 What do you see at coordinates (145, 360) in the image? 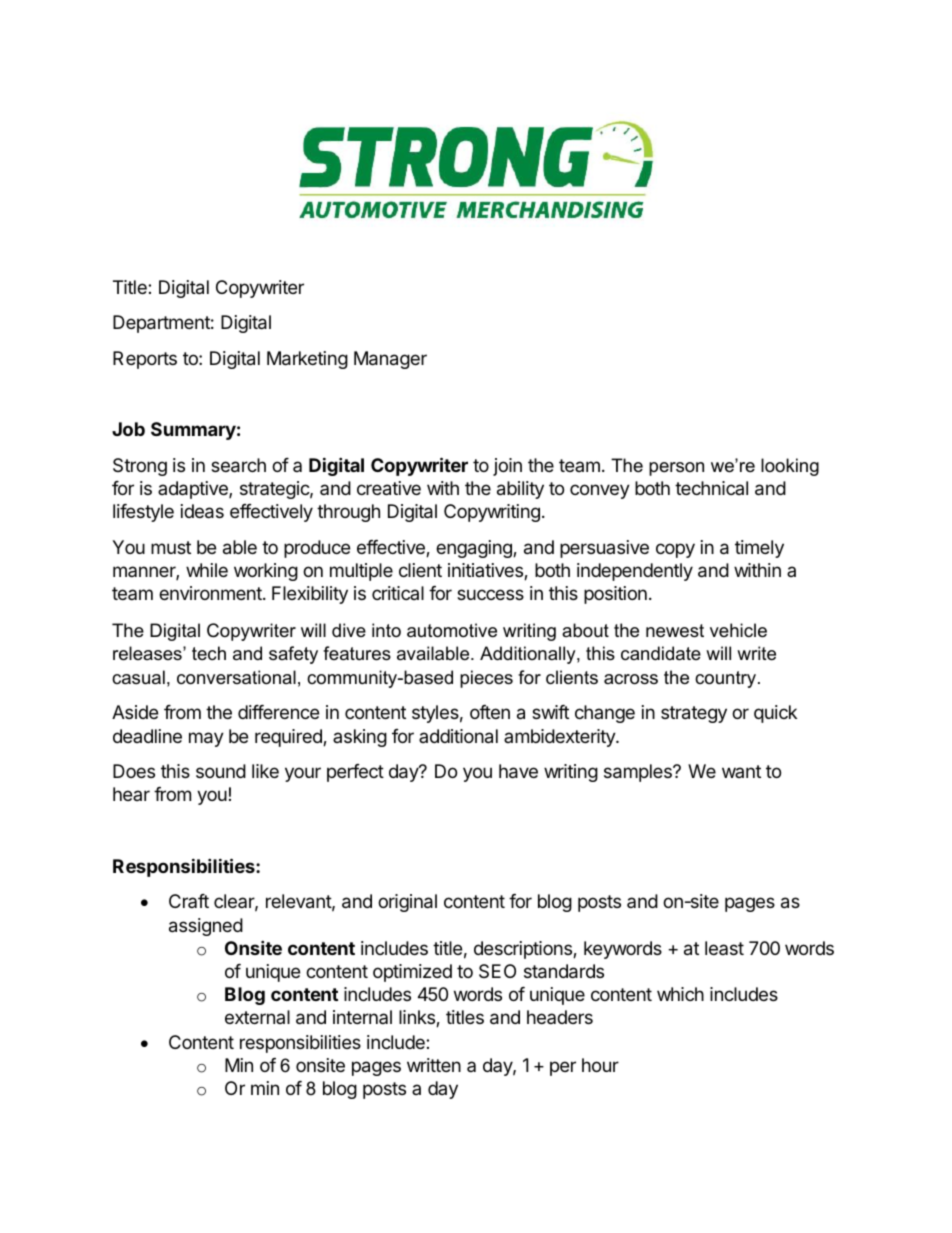
I see `Reports` at bounding box center [145, 360].
